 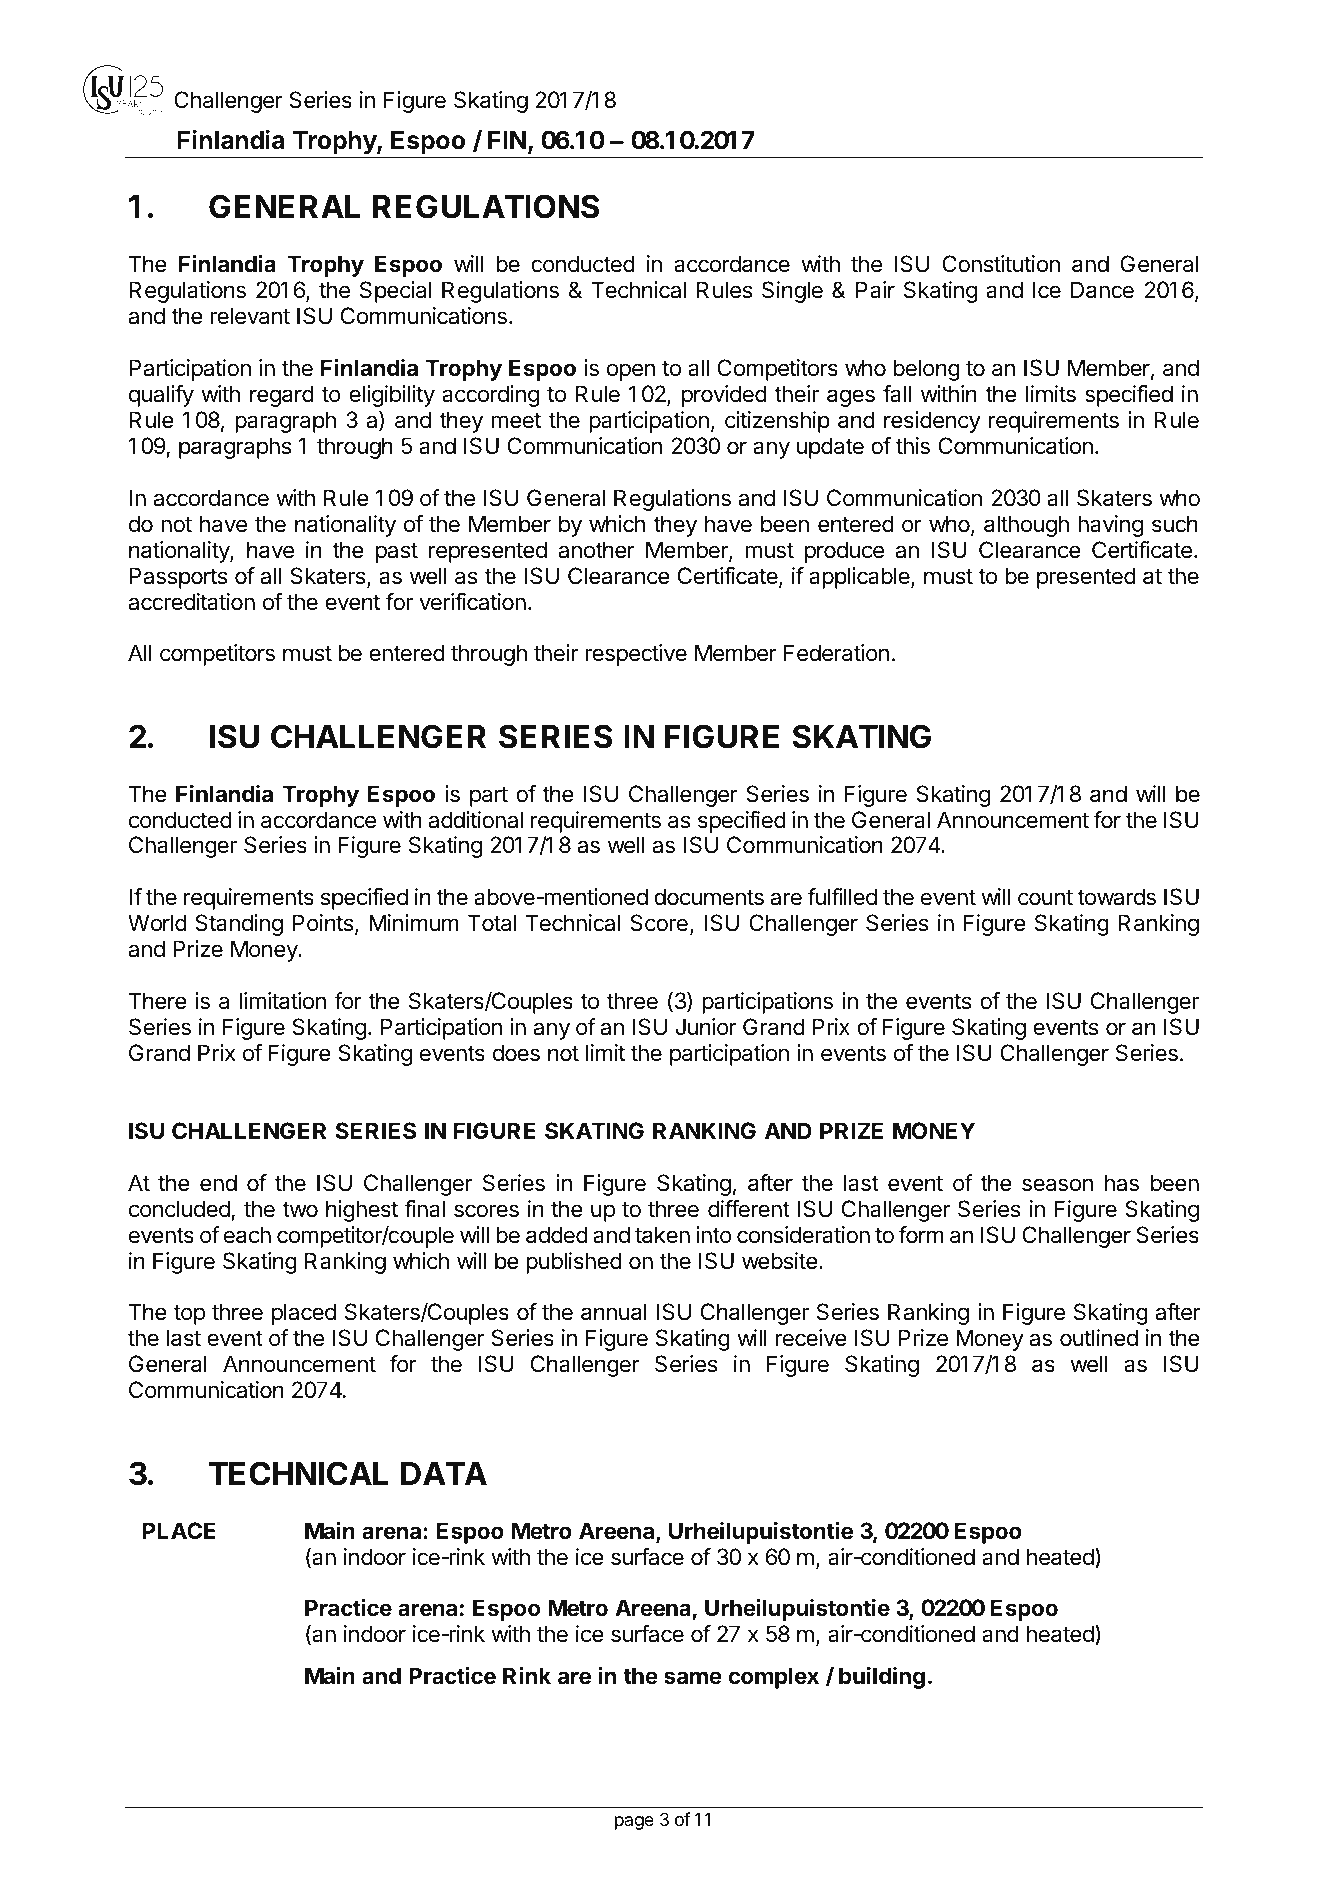 What do you see at coordinates (191, 602) in the screenshot?
I see `accreditation` at bounding box center [191, 602].
